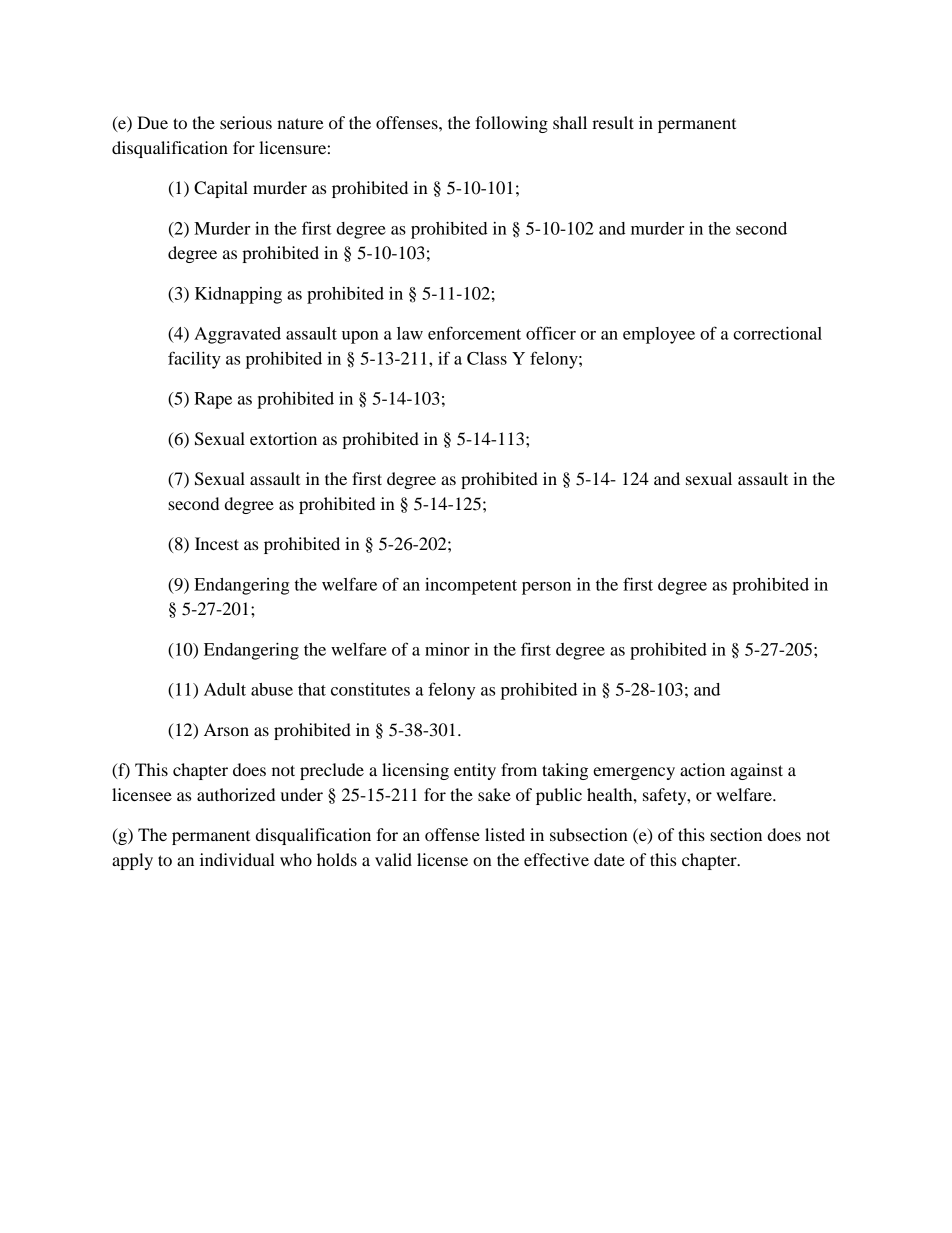 Image resolution: width=952 pixels, height=1233 pixels. I want to click on Adult, so click(225, 689).
